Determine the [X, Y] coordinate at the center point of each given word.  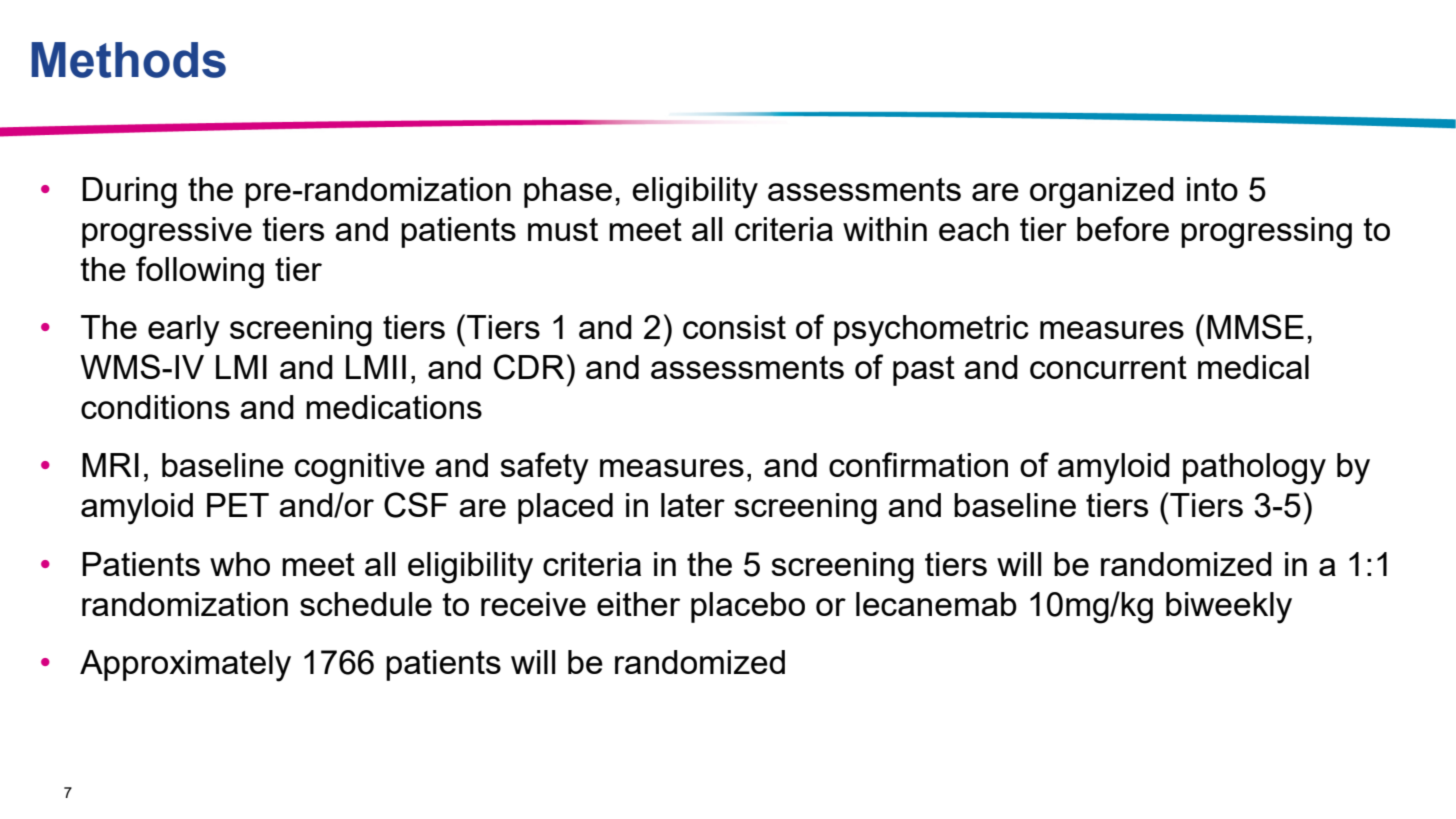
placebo [748, 607]
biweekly [1229, 608]
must [563, 229]
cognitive [360, 469]
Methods [128, 60]
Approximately [185, 666]
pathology [1254, 469]
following [200, 272]
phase [568, 192]
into [1212, 189]
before [1123, 228]
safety [544, 468]
